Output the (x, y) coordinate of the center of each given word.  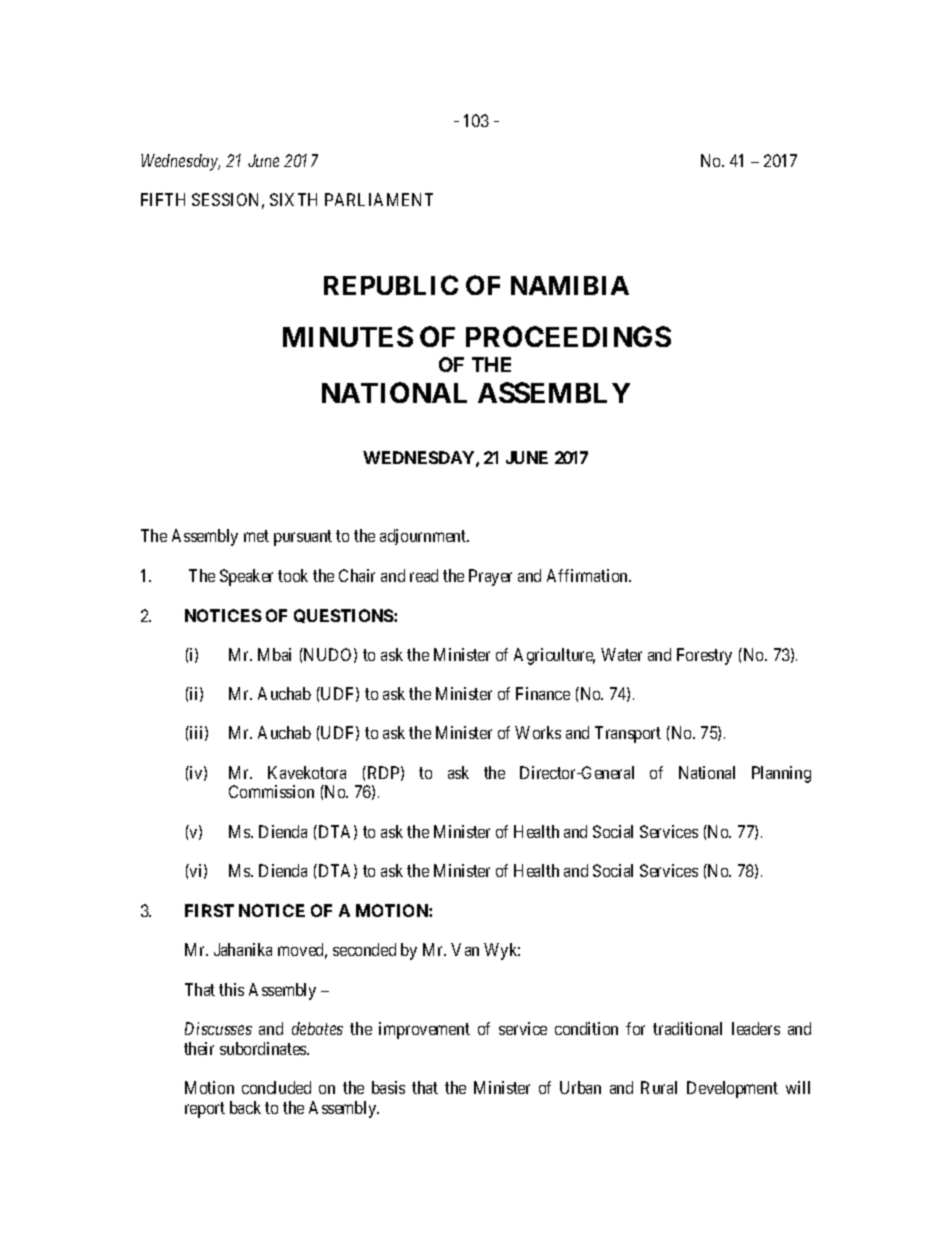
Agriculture (554, 656)
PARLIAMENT (379, 199)
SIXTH (293, 199)
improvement (424, 1030)
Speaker (246, 577)
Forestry (704, 656)
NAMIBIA (570, 285)
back (245, 1107)
